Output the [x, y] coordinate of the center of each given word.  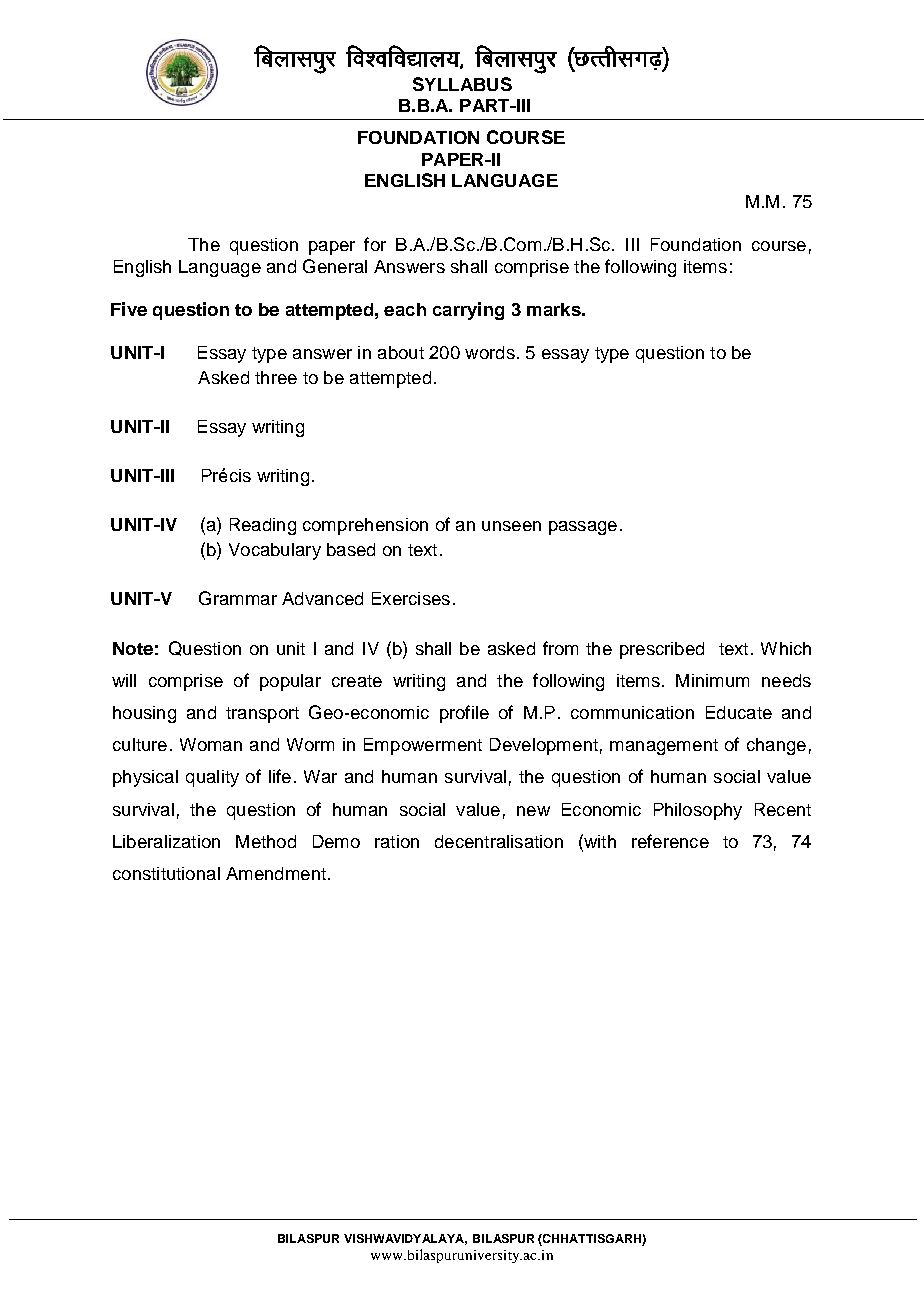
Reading [263, 526]
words [490, 352]
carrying [468, 311]
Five [129, 309]
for [375, 244]
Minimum [712, 680]
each [405, 309]
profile [464, 714]
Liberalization [166, 841]
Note [133, 648]
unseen [511, 526]
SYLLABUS [462, 84]
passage [583, 528]
